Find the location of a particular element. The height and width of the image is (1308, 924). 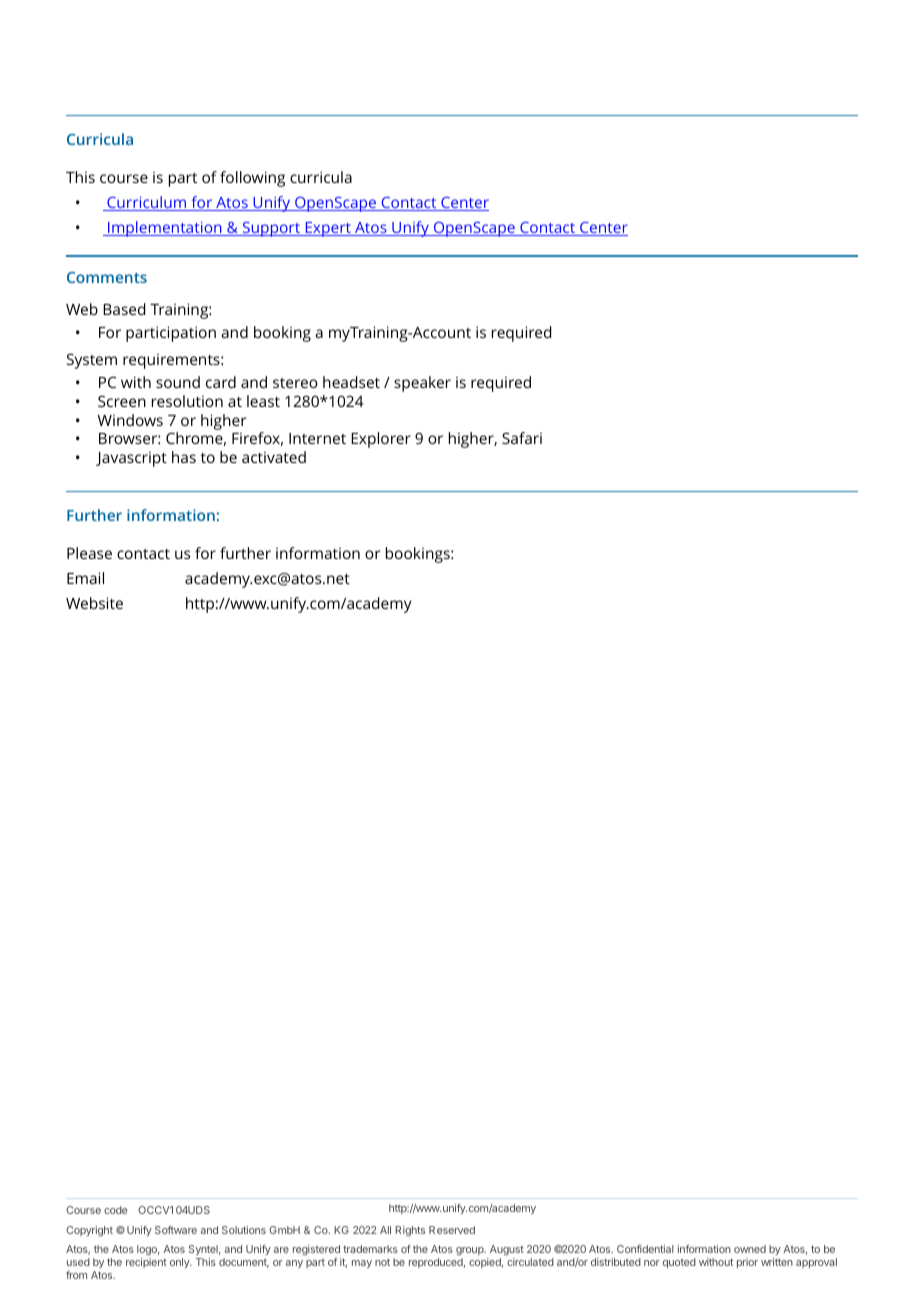

Expert is located at coordinates (328, 229).
